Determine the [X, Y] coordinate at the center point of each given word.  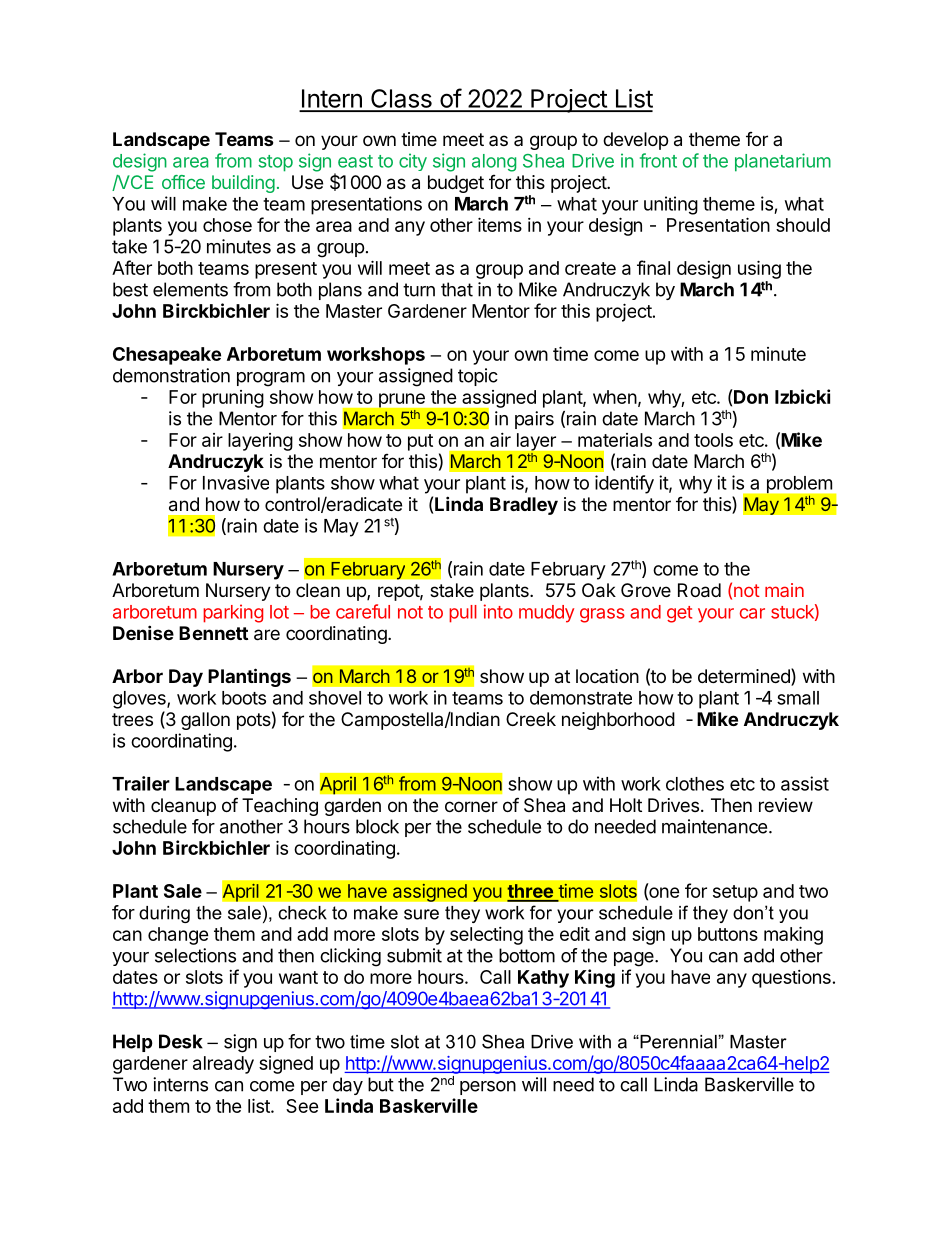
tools [713, 440]
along [494, 163]
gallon [205, 721]
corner [471, 806]
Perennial [678, 1042]
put [420, 442]
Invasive [236, 482]
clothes [695, 784]
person [488, 1088]
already [223, 1065]
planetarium [783, 162]
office [183, 182]
